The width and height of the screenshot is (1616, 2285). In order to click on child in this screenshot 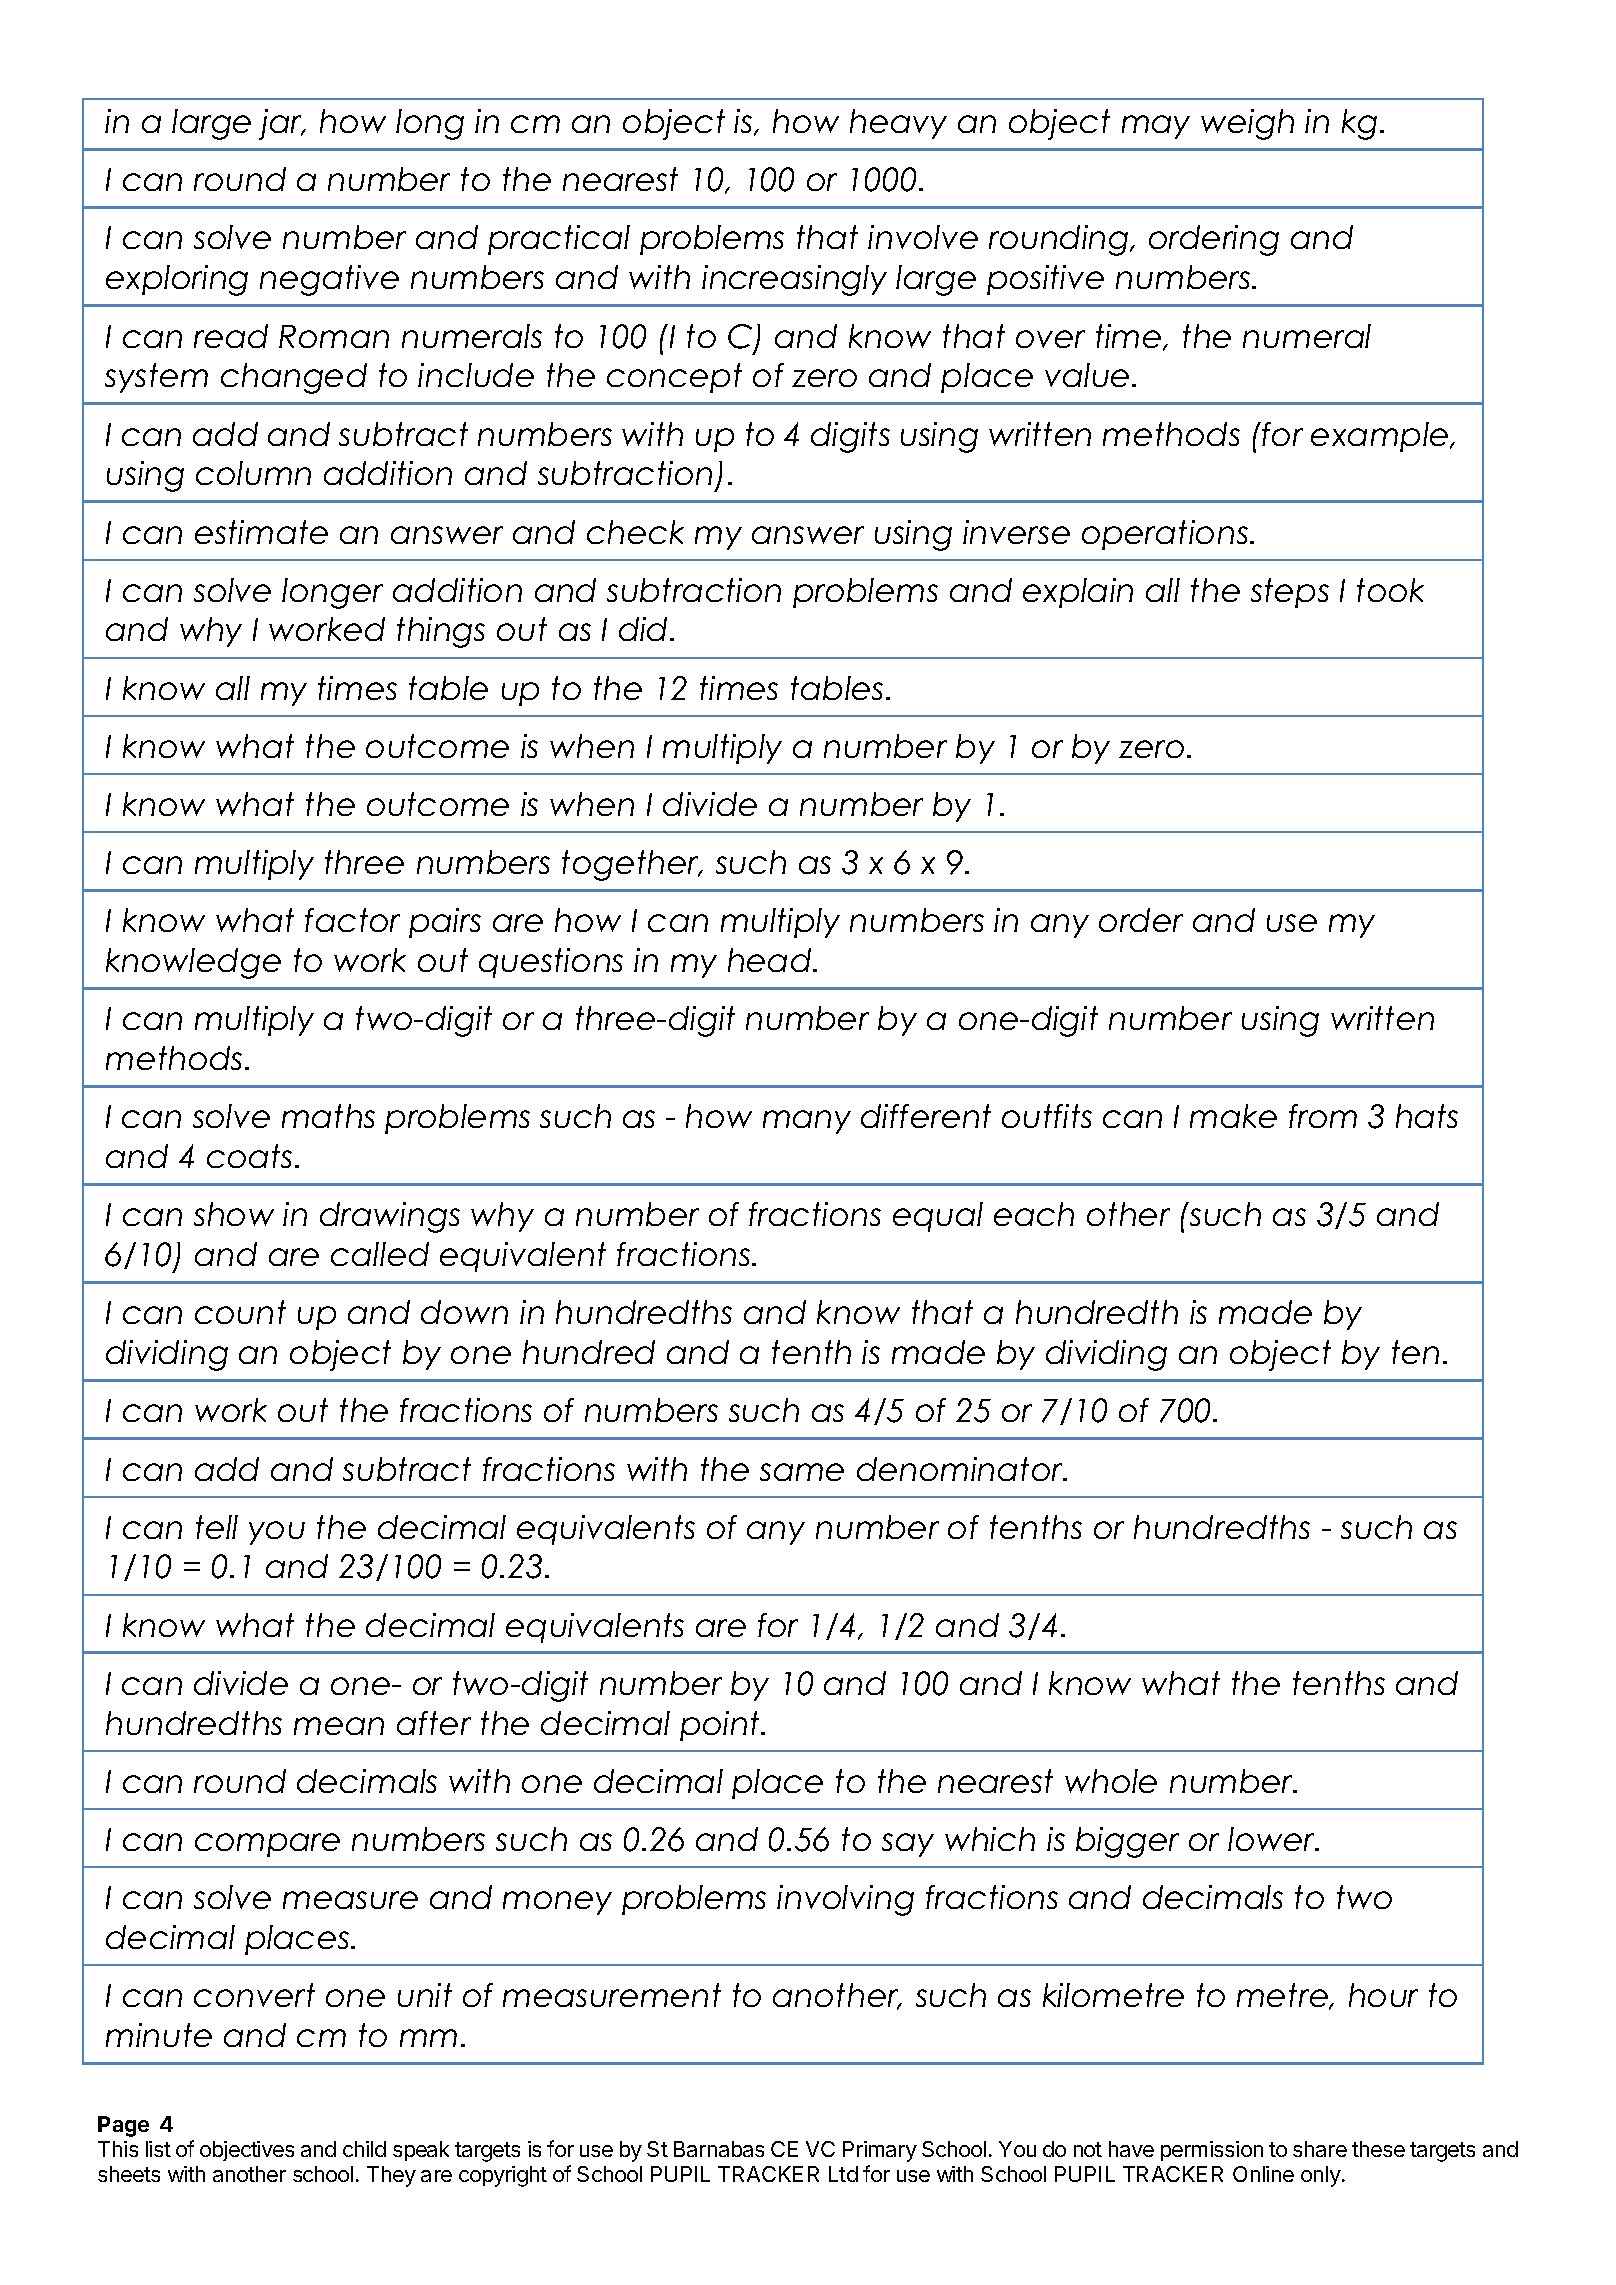, I will do `click(364, 2149)`.
